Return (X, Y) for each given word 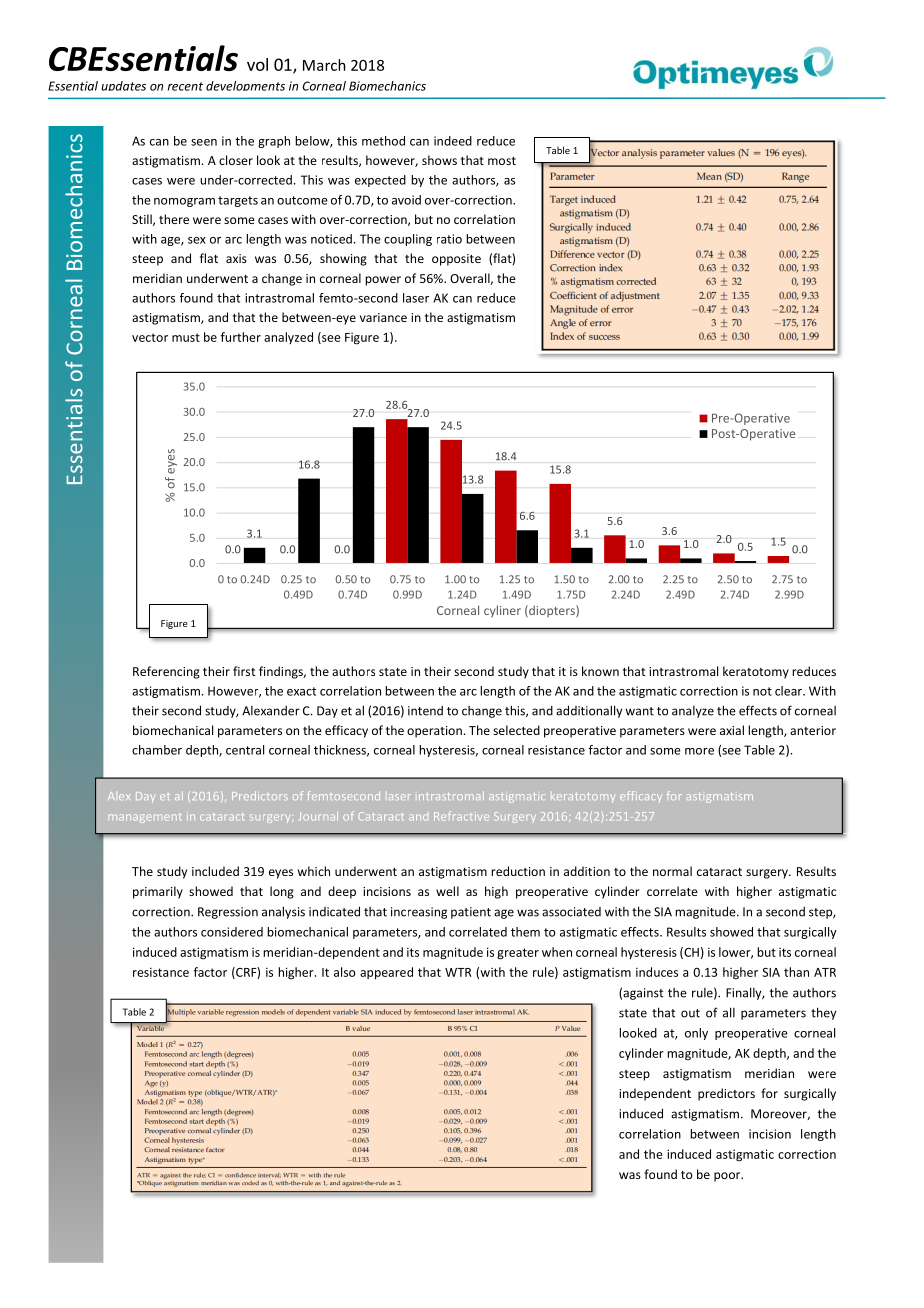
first (244, 671)
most (502, 161)
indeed (453, 141)
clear (789, 691)
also (345, 972)
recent (185, 86)
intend (425, 711)
